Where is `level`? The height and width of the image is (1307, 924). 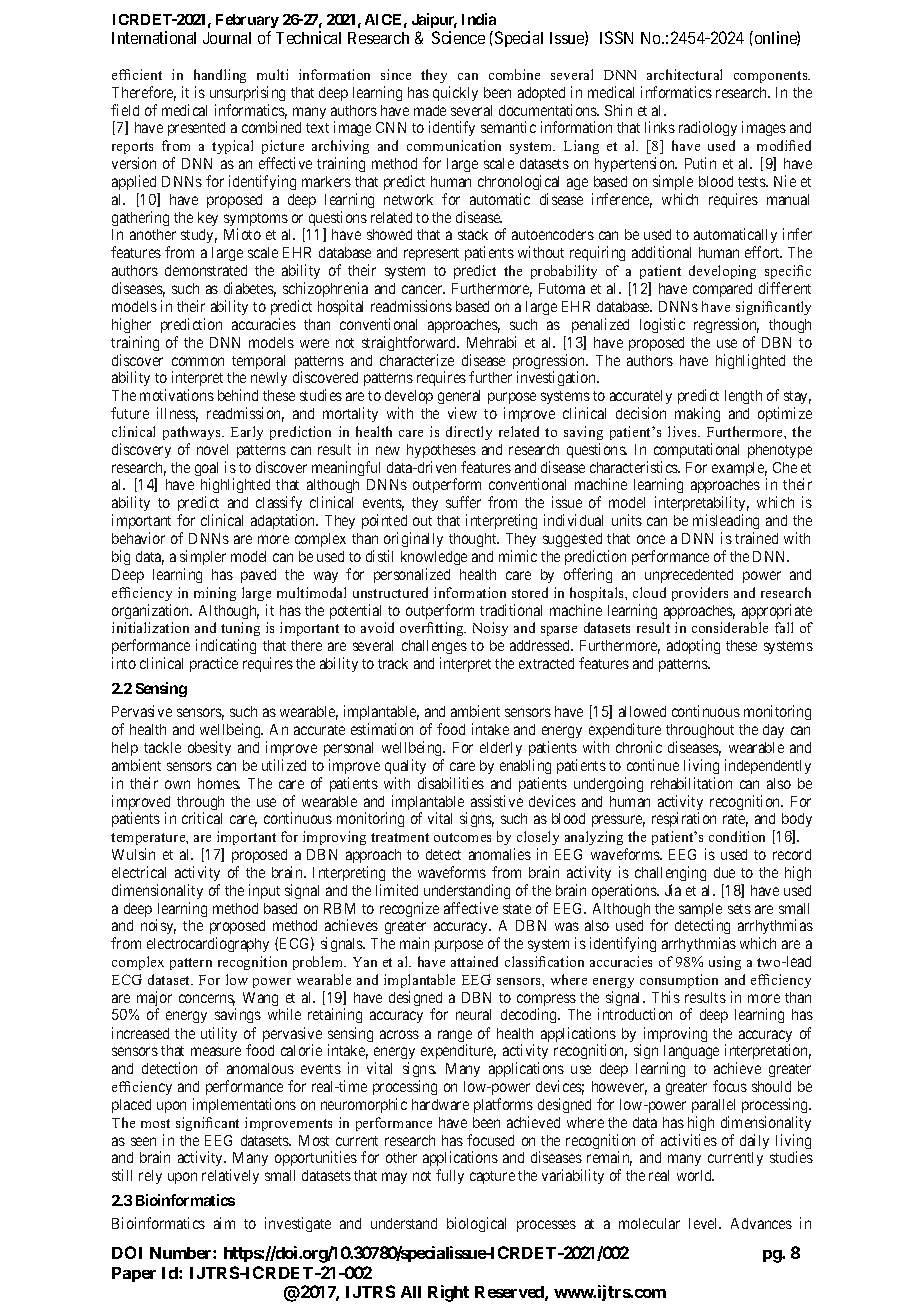
level is located at coordinates (705, 1223).
